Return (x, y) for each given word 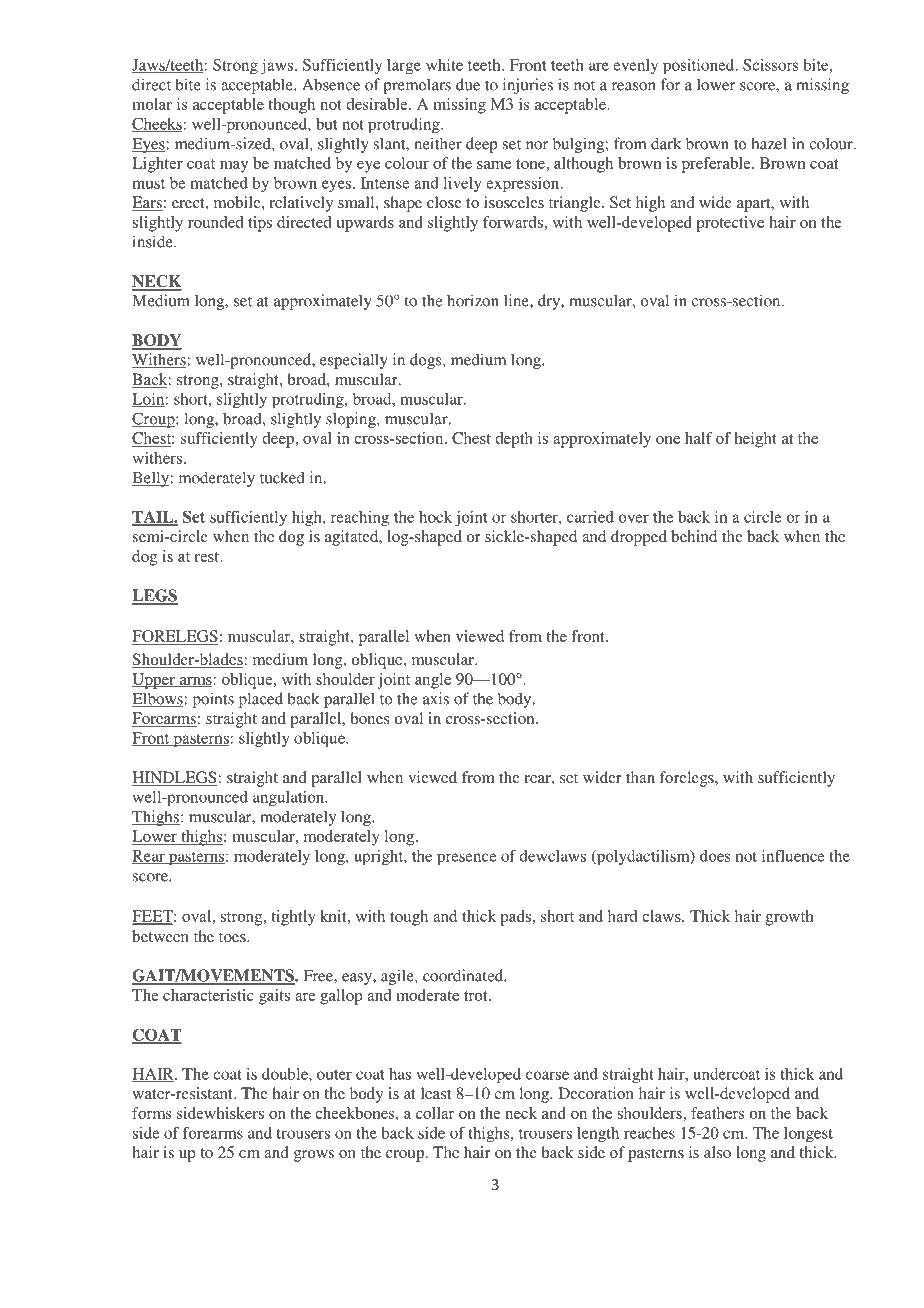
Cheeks (157, 125)
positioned (700, 67)
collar (435, 1113)
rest (208, 557)
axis (436, 698)
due (468, 84)
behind (694, 536)
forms (151, 1113)
